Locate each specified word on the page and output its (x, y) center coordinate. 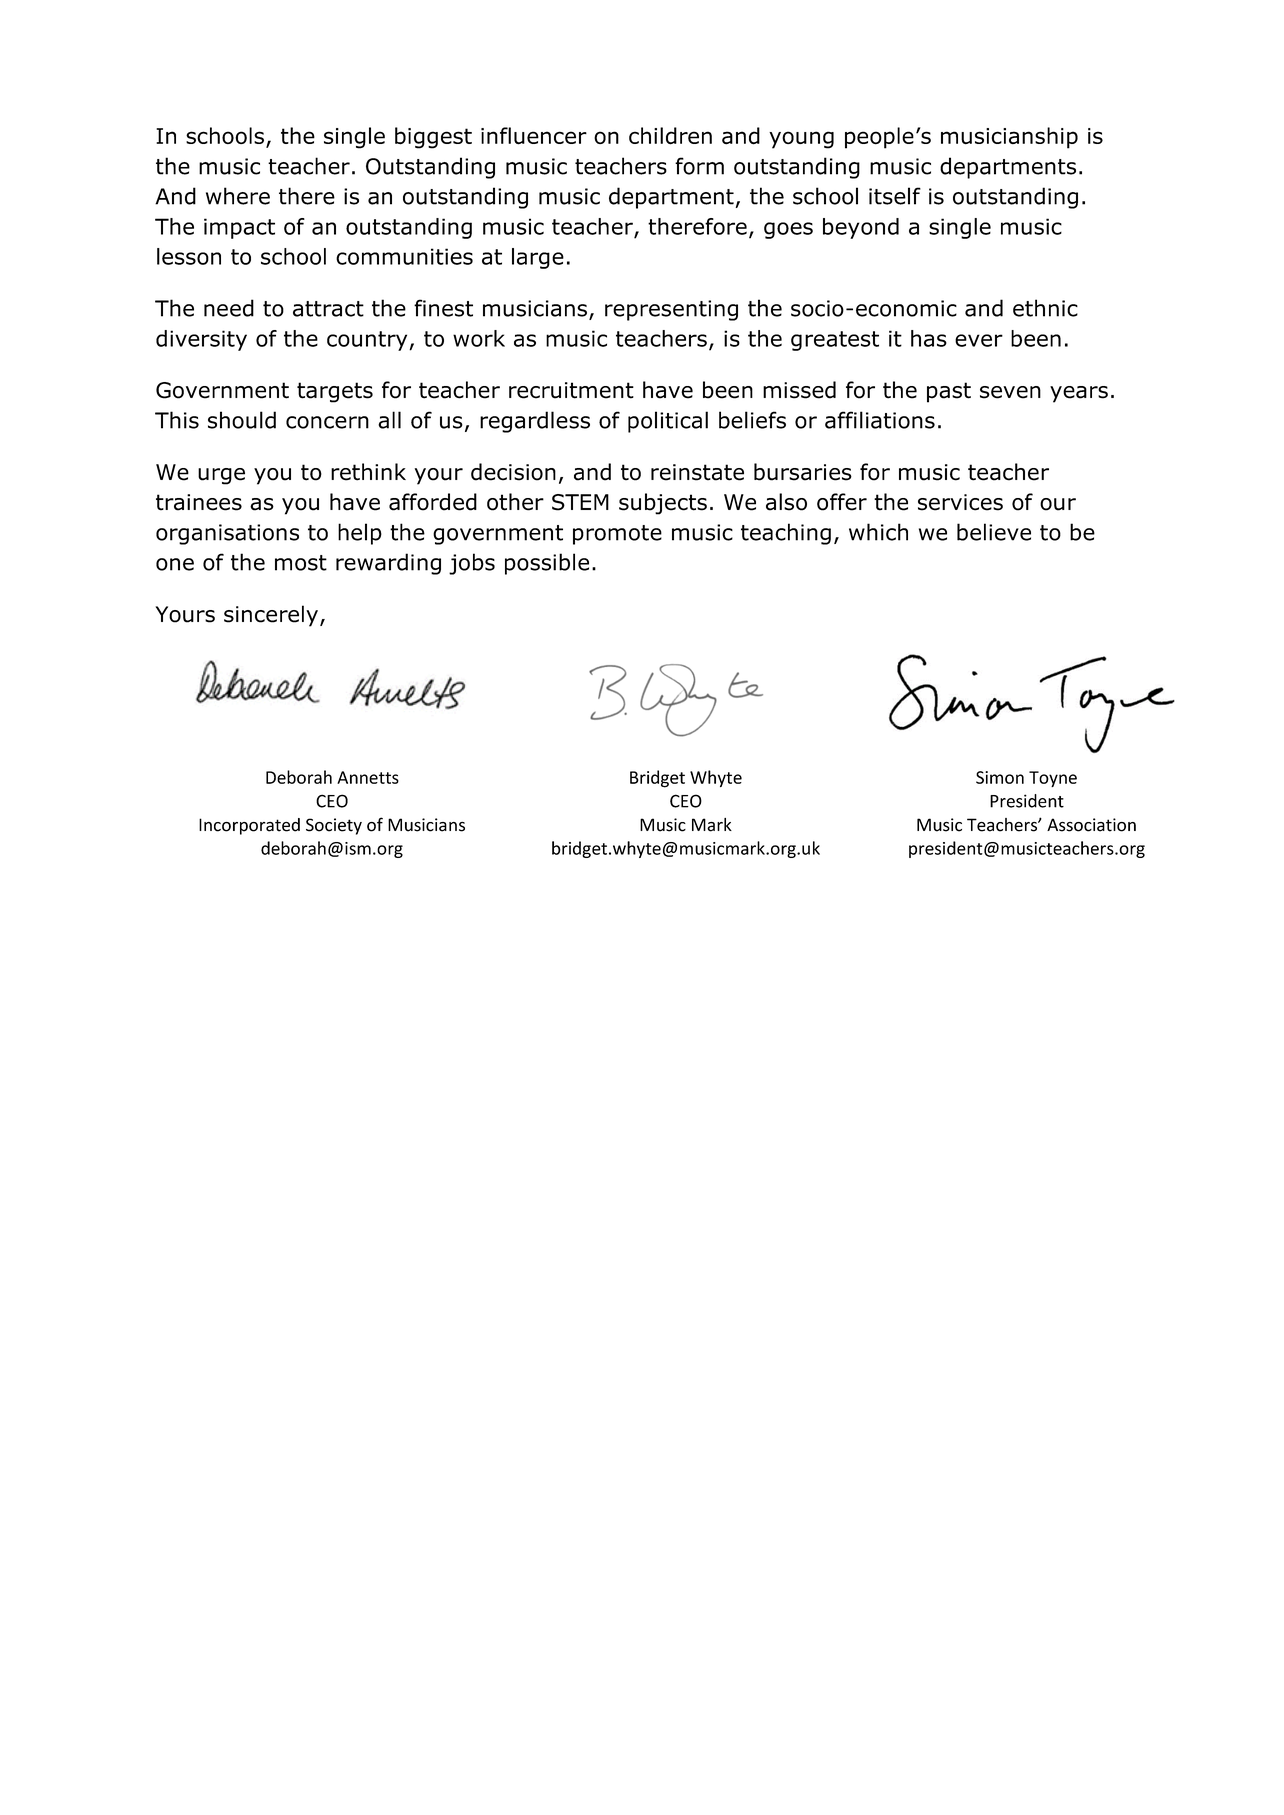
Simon (1000, 777)
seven (1010, 392)
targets (335, 392)
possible (547, 564)
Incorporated (249, 826)
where (238, 196)
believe (994, 532)
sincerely (271, 616)
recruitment (571, 390)
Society (334, 826)
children (670, 136)
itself (895, 196)
